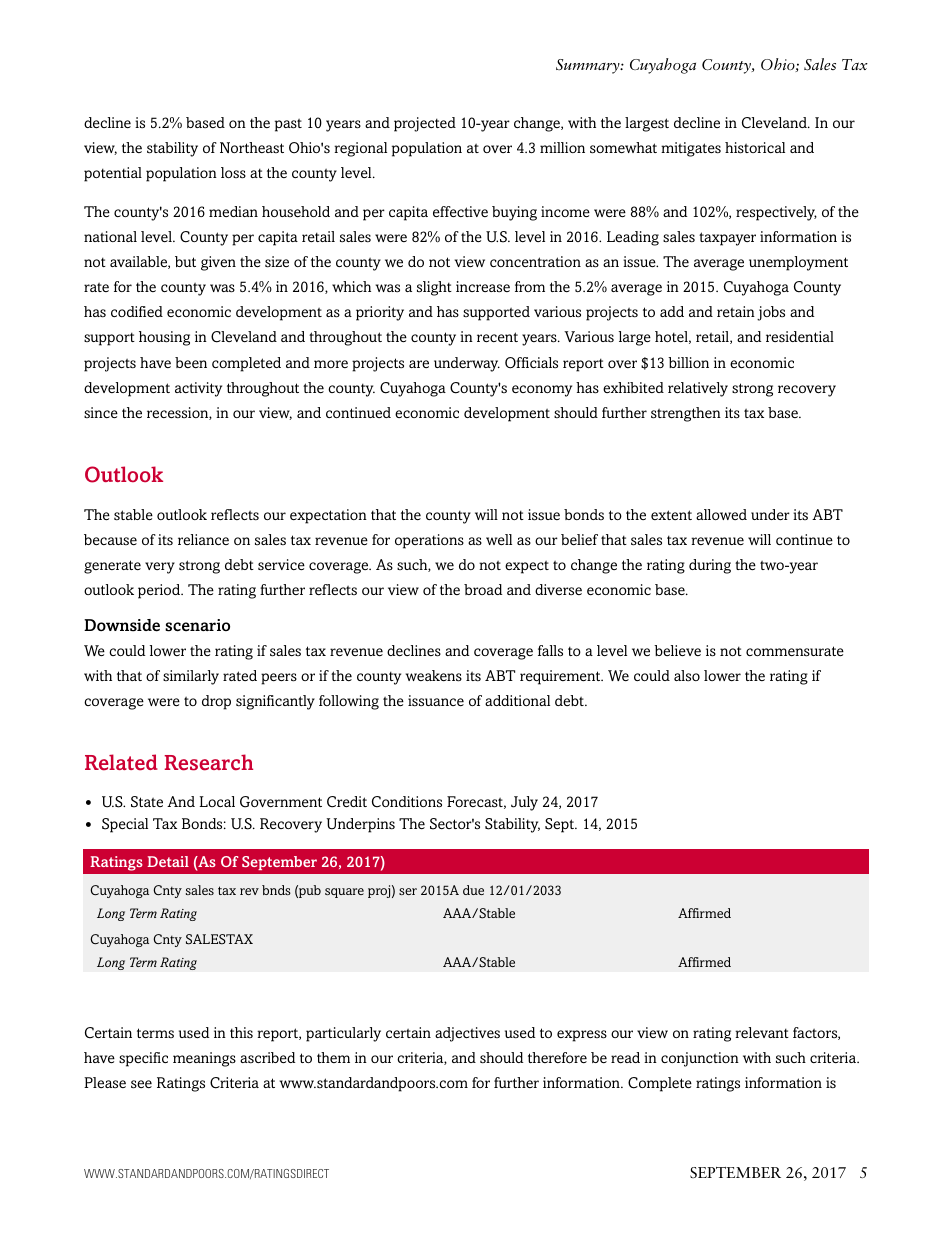 This image has width=952, height=1233. Describe the element at coordinates (700, 1059) in the image. I see `conjunction` at that location.
